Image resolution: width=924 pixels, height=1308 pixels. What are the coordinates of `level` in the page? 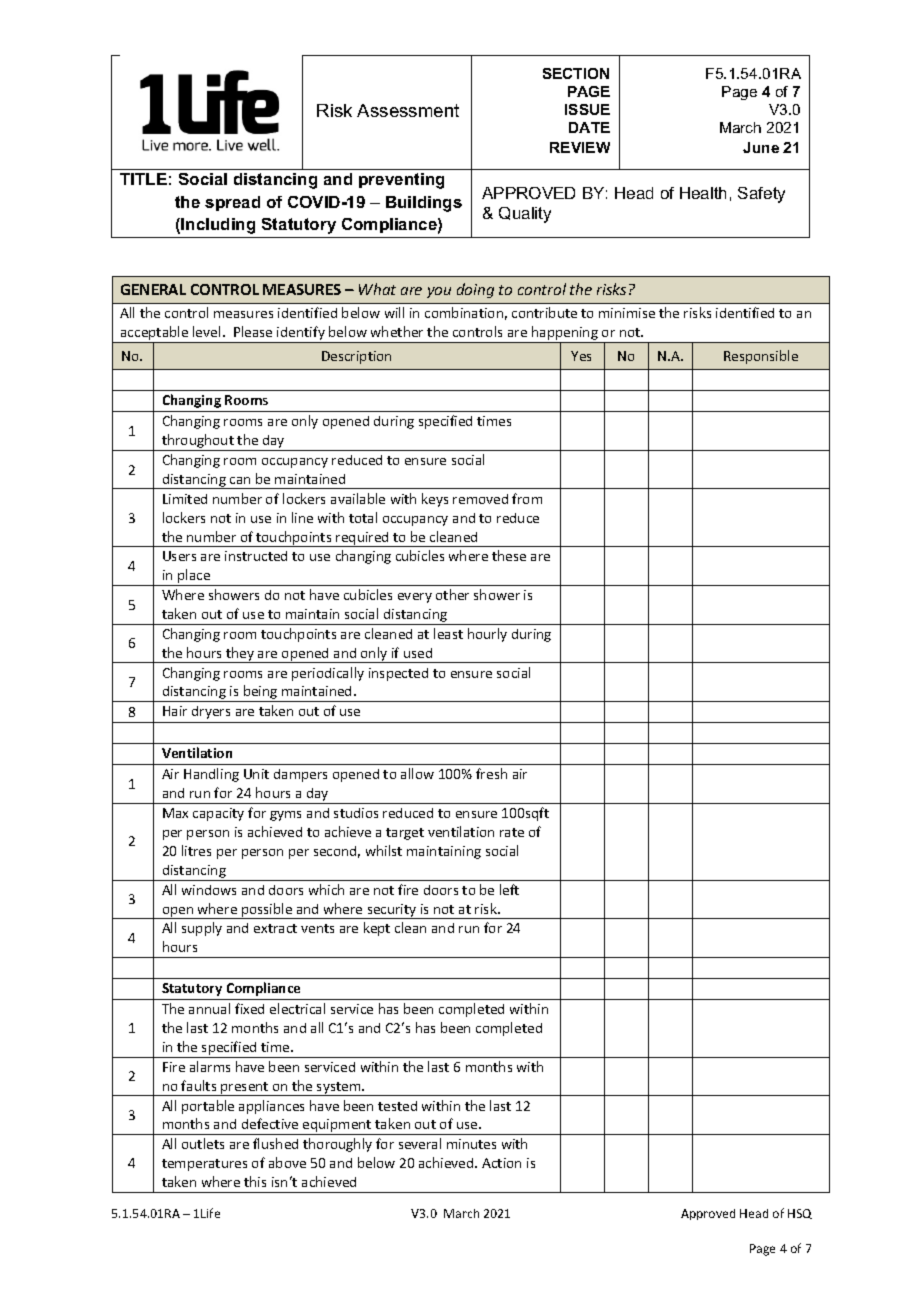 It's located at (206, 331).
